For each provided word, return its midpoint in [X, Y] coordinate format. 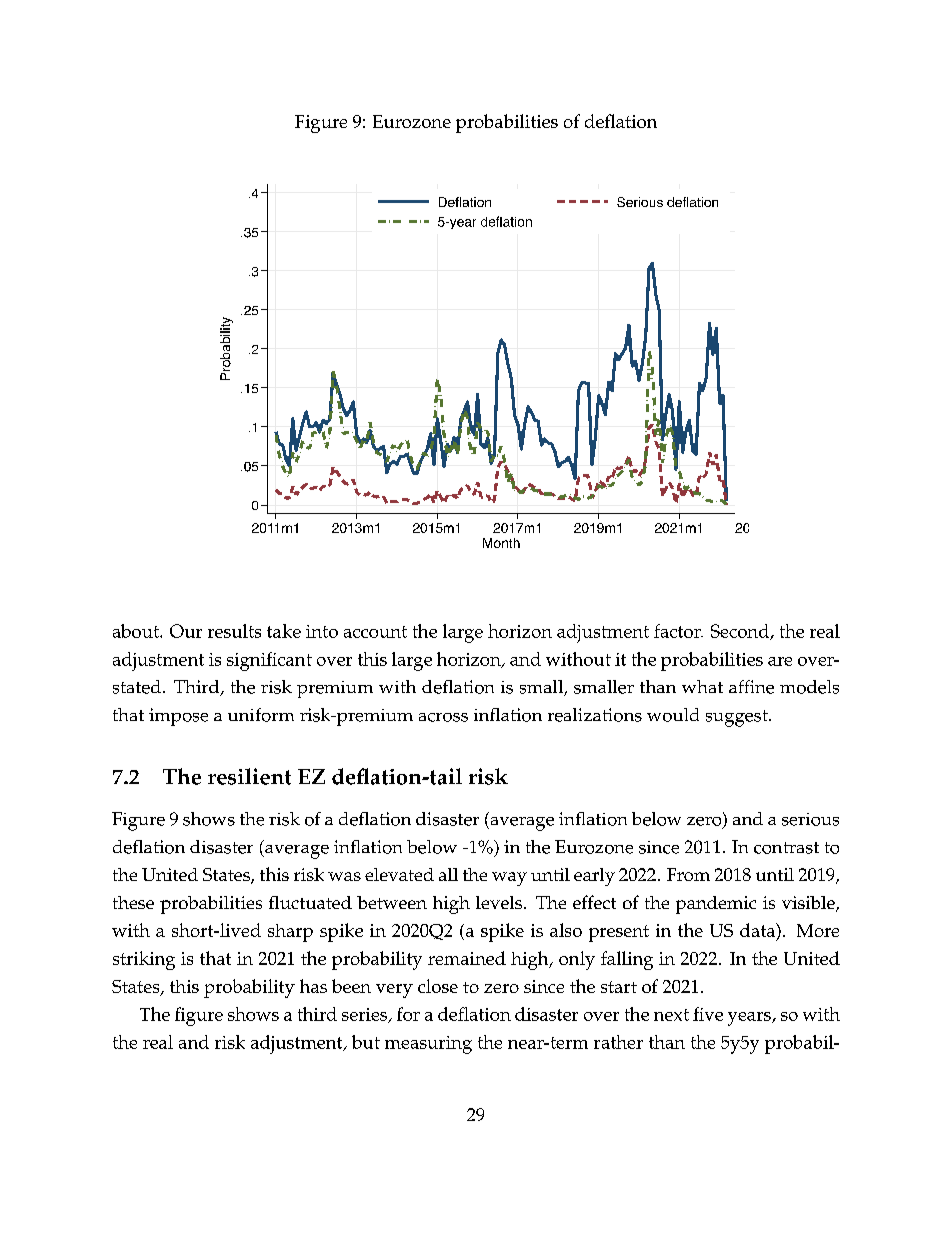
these [133, 902]
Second [741, 632]
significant [269, 661]
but [366, 1042]
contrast [786, 848]
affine [751, 687]
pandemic [716, 905]
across [443, 717]
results [234, 631]
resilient [249, 776]
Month [501, 543]
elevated [399, 874]
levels [499, 902]
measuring [428, 1045]
